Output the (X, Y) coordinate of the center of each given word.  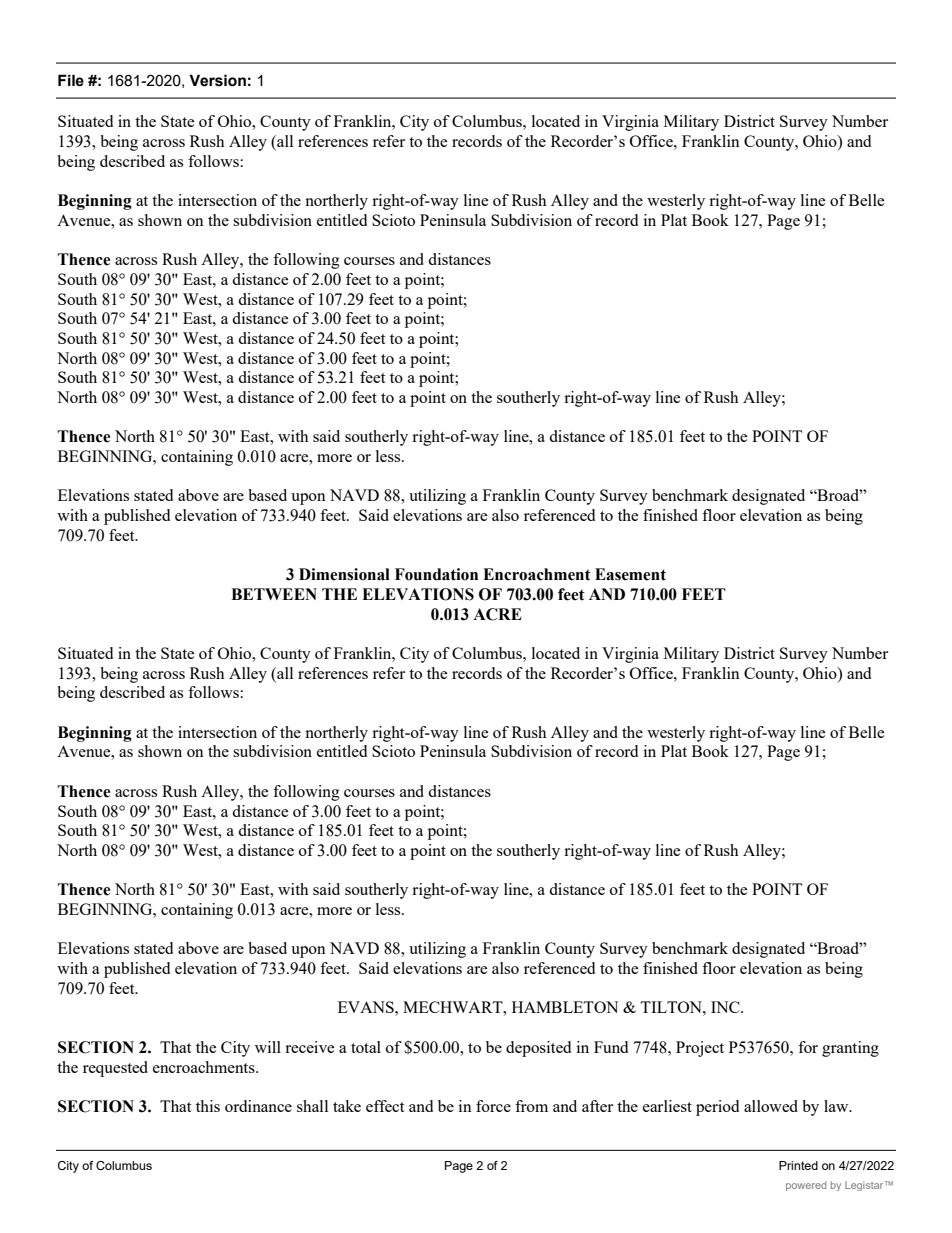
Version (217, 80)
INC (726, 1007)
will (268, 1047)
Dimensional (344, 574)
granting (850, 1049)
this (208, 1106)
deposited (538, 1049)
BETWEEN (274, 594)
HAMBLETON (565, 1007)
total (366, 1047)
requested (115, 1069)
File (71, 80)
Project (700, 1049)
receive (309, 1047)
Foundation (436, 574)
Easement (630, 574)
